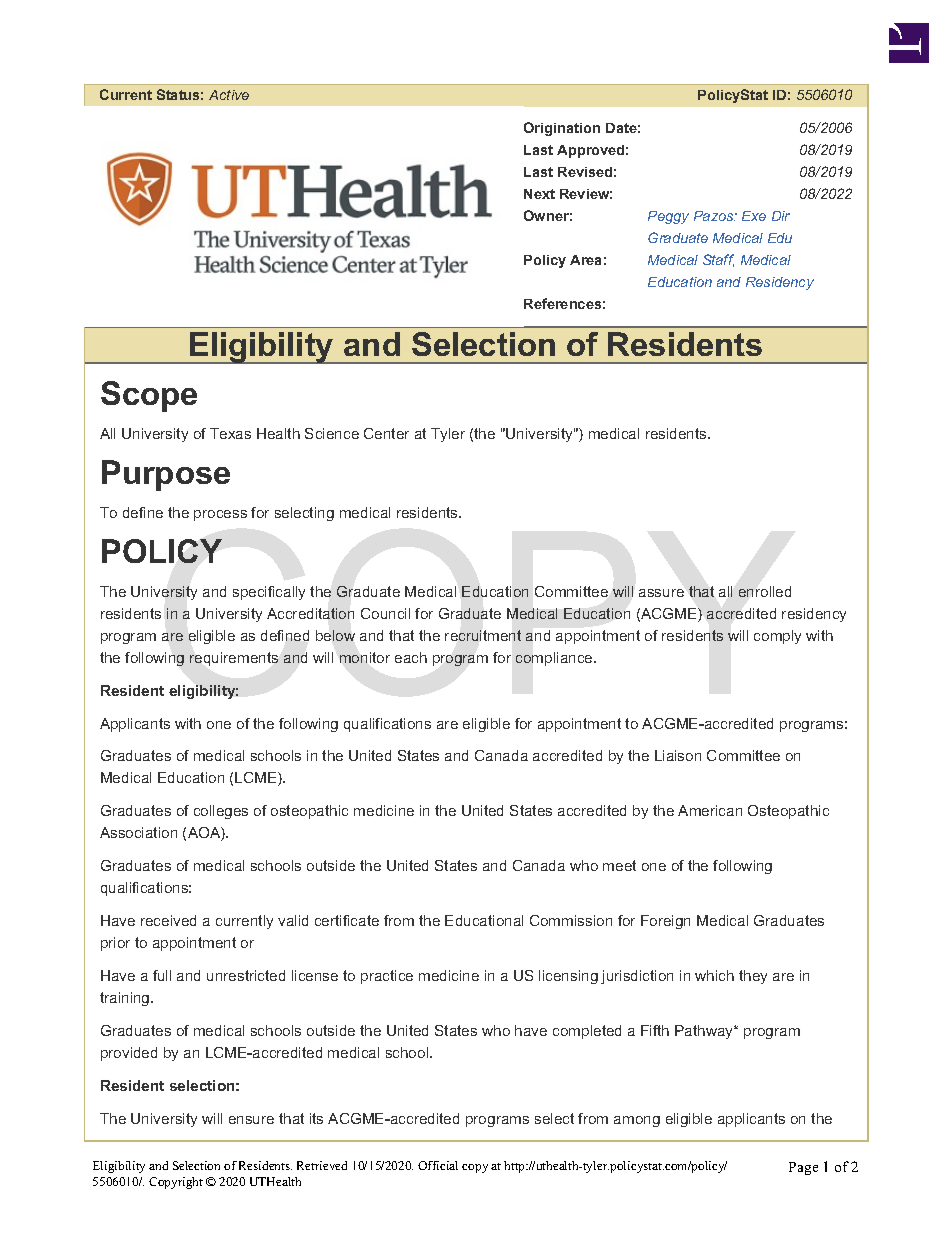 This screenshot has width=952, height=1233. Describe the element at coordinates (166, 475) in the screenshot. I see `Purpose` at that location.
